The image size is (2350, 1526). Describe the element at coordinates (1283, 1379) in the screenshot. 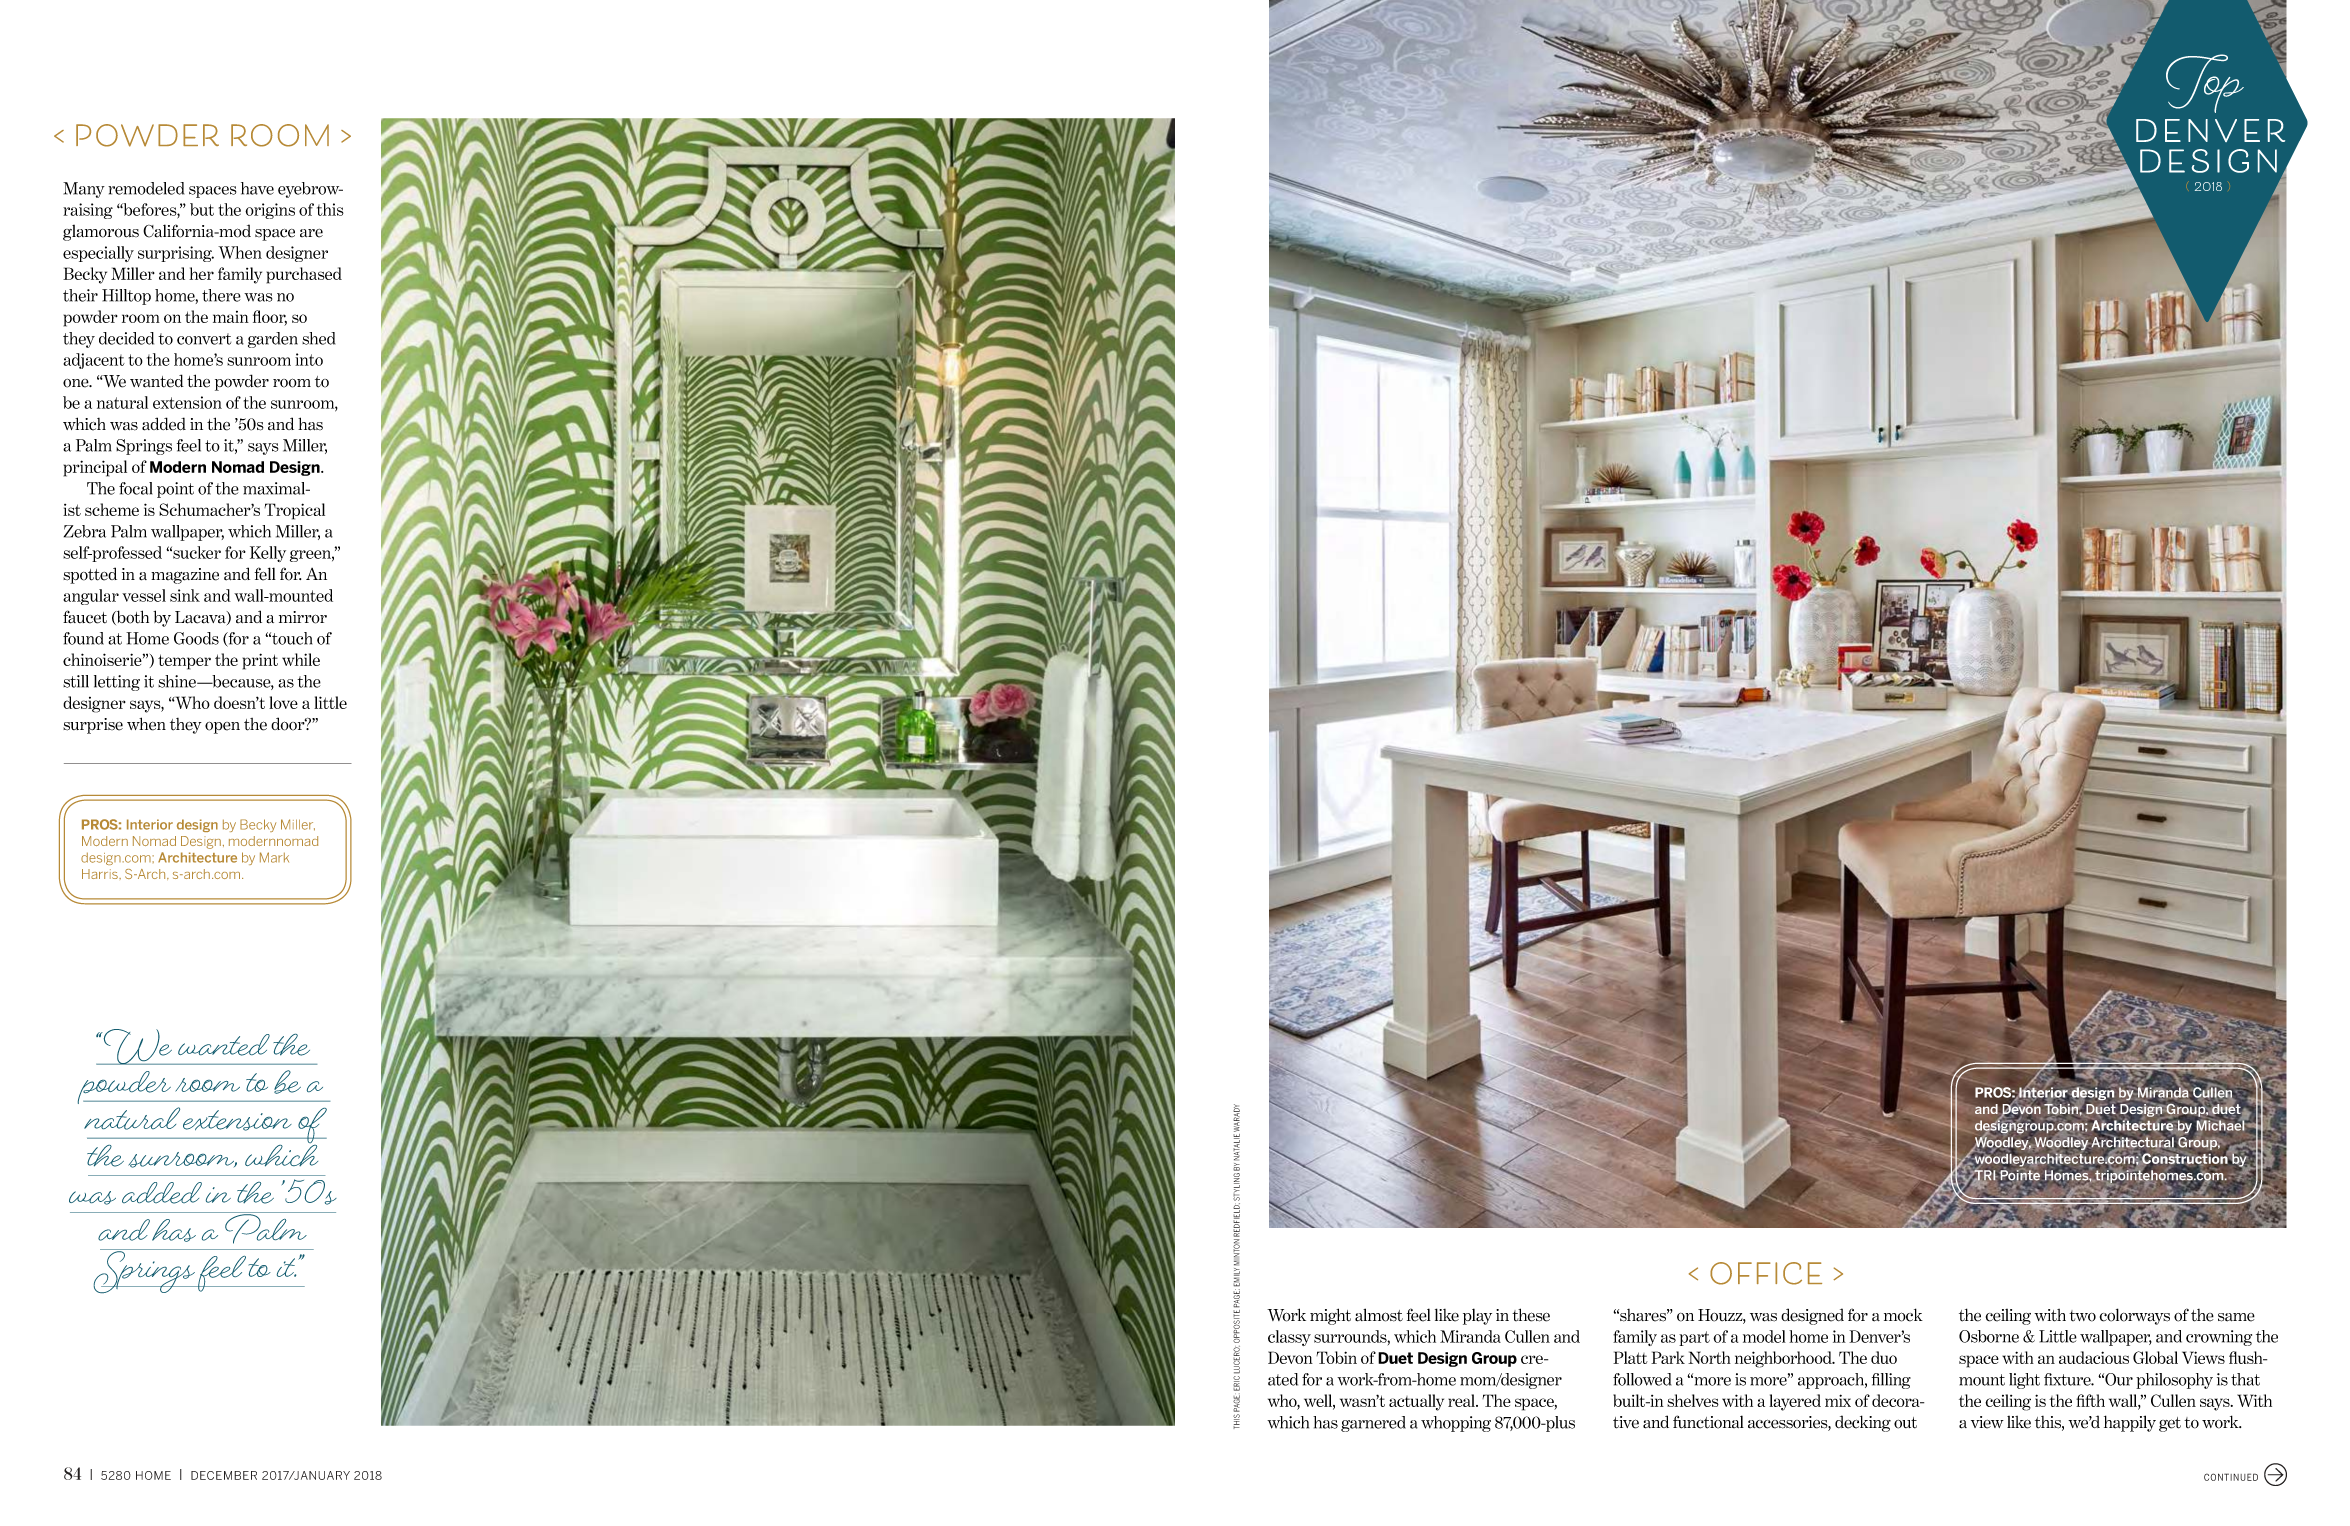

I see `ated` at that location.
